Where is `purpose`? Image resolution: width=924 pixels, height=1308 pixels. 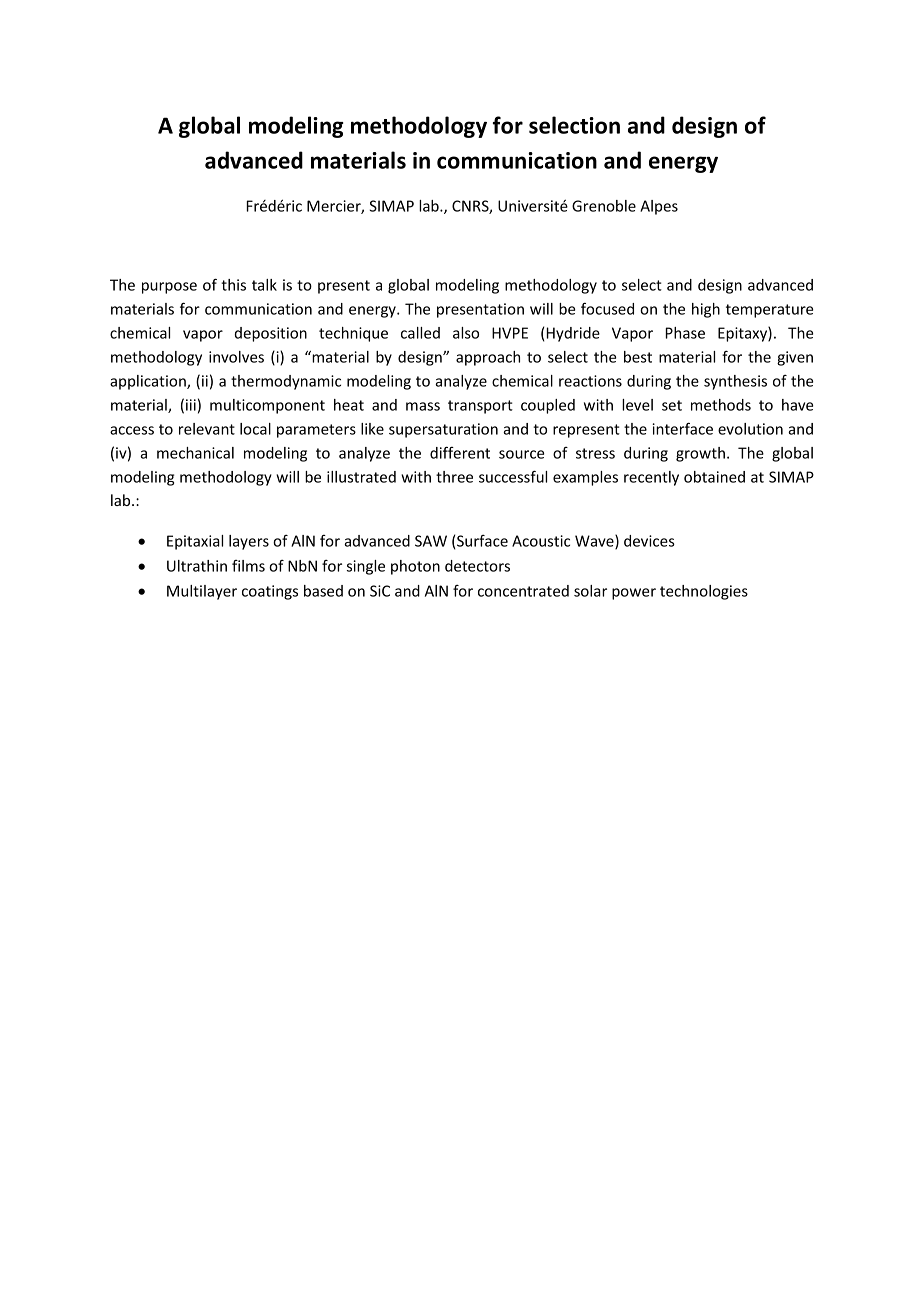
purpose is located at coordinates (169, 288).
